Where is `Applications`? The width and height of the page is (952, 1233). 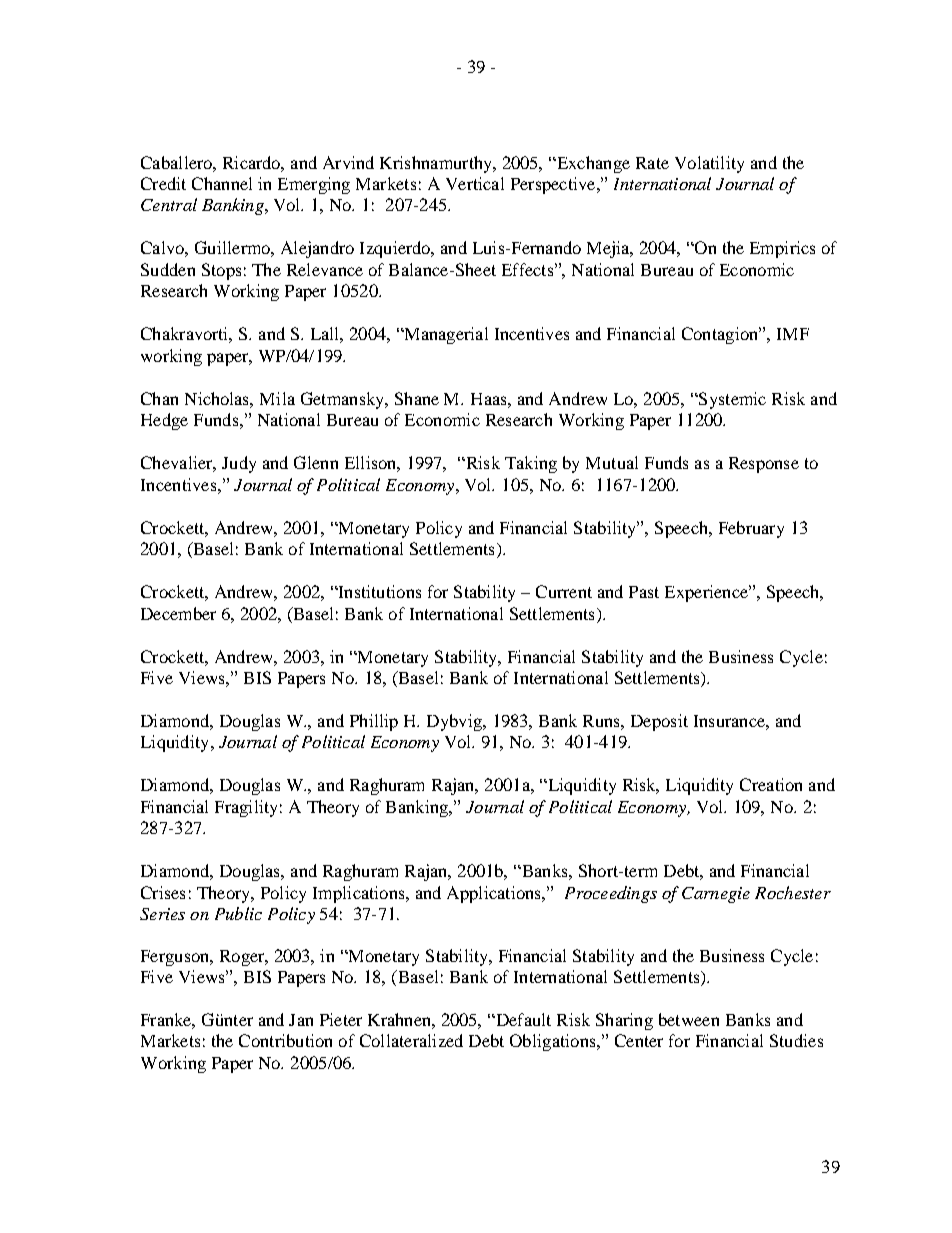
Applications is located at coordinates (495, 894).
